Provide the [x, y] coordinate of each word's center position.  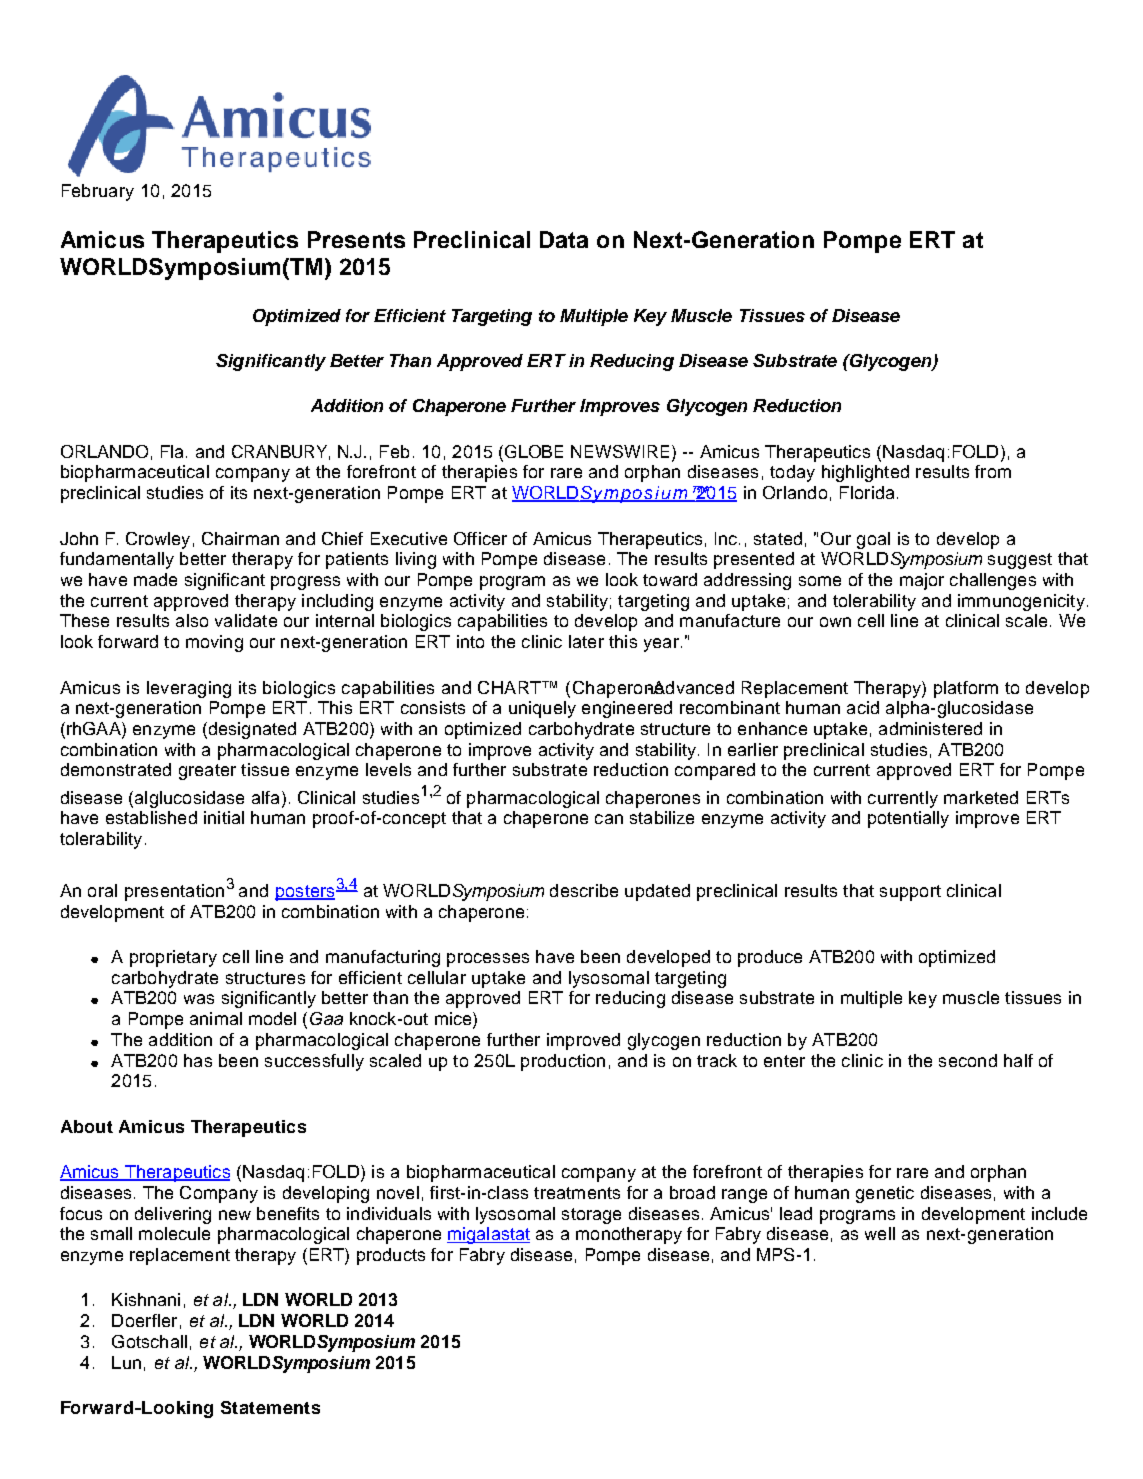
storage [591, 1216]
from [993, 471]
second [968, 1060]
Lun [126, 1362]
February [98, 192]
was [199, 999]
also [192, 620]
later [586, 641]
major [922, 581]
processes [488, 960]
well [880, 1233]
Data [564, 239]
